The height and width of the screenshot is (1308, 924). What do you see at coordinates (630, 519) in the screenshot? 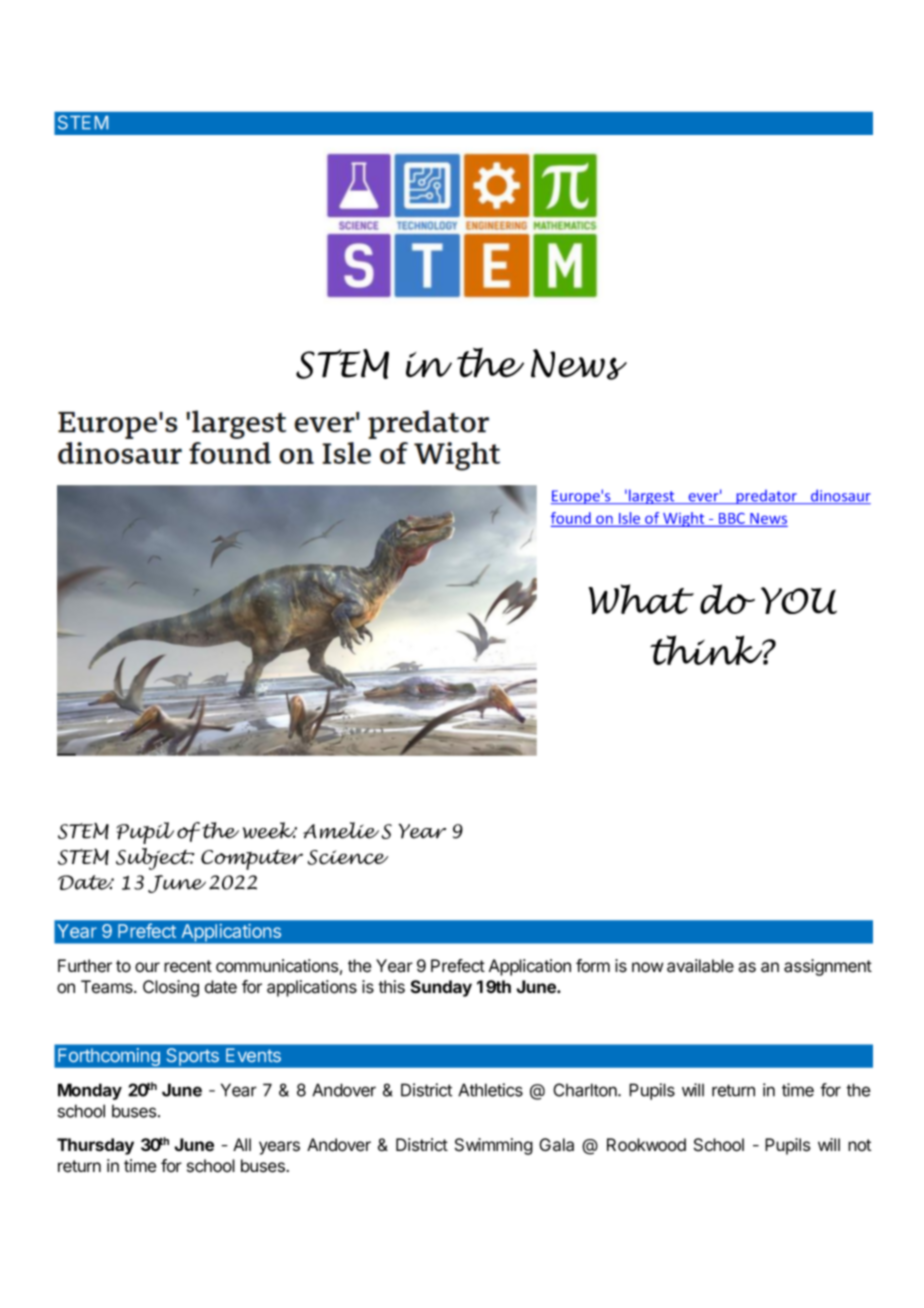
I see `Isle` at bounding box center [630, 519].
